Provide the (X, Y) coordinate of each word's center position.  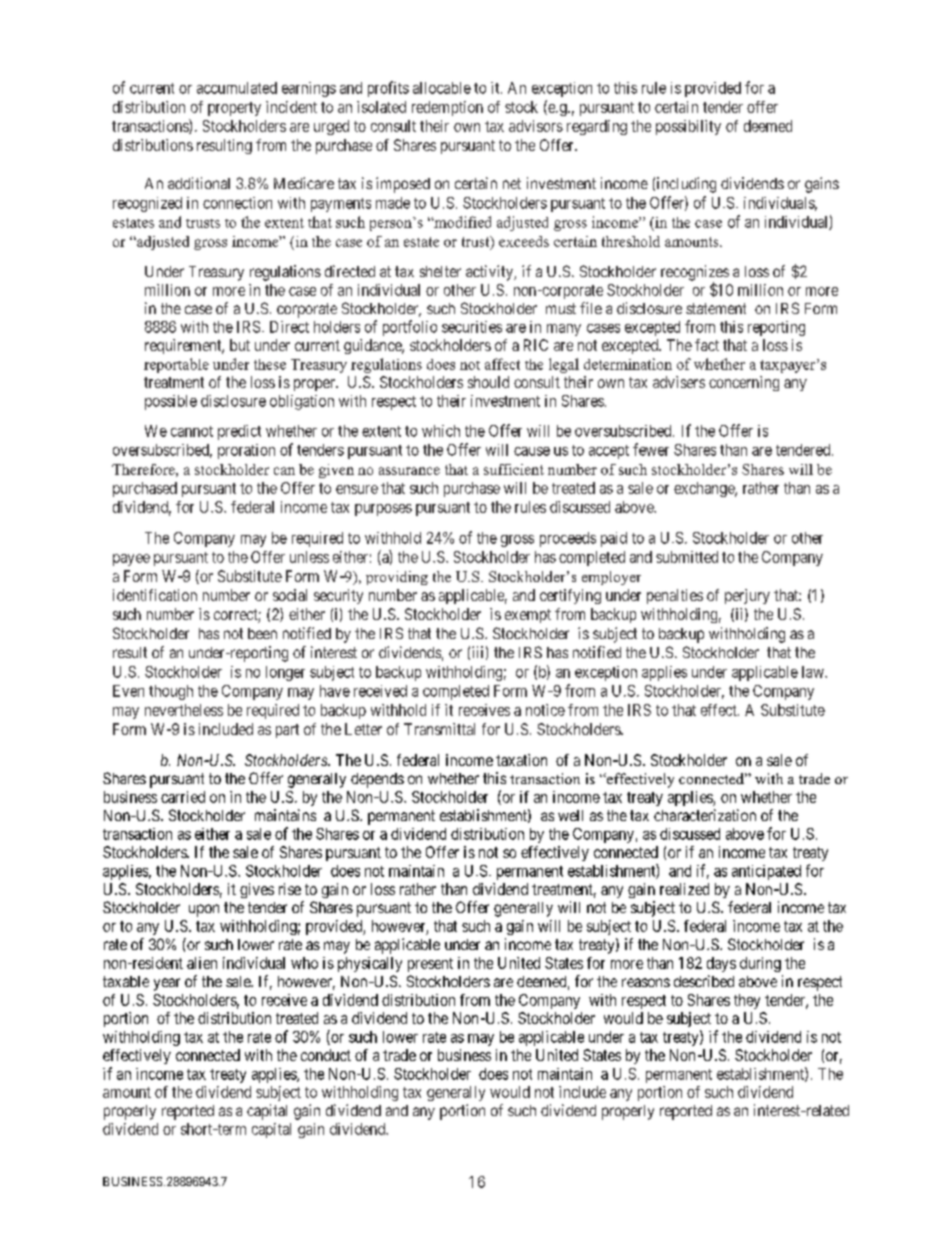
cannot (192, 431)
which (441, 431)
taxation (521, 760)
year (167, 984)
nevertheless (184, 710)
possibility (688, 127)
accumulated (237, 88)
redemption (447, 108)
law (814, 672)
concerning (744, 383)
